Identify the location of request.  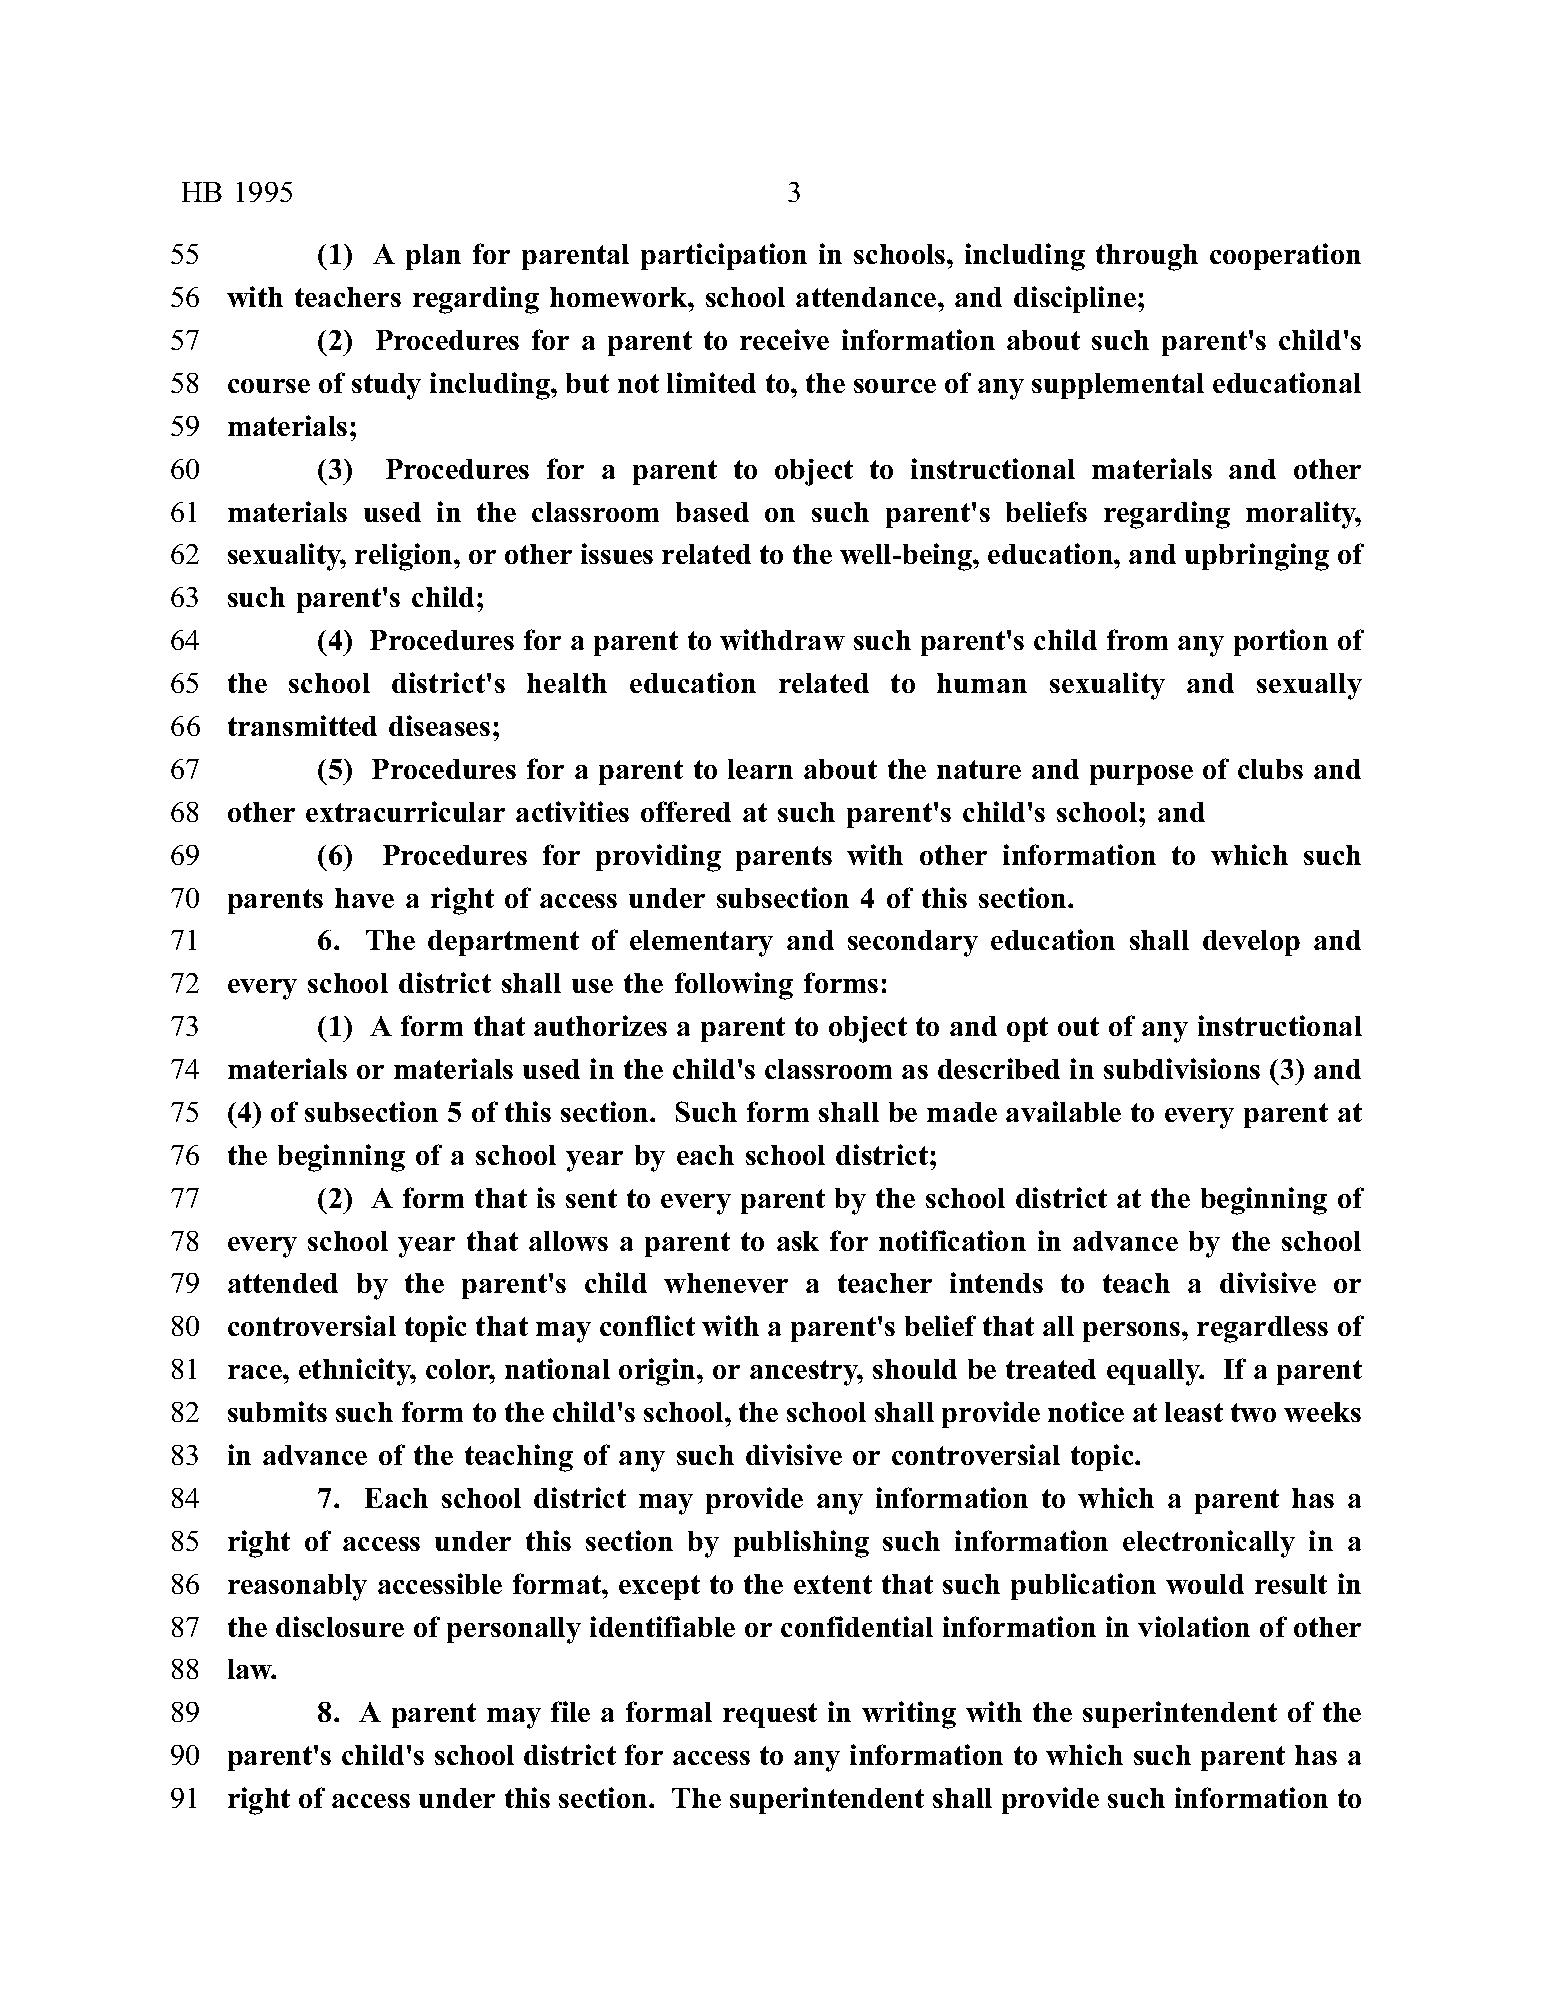
(770, 1715).
